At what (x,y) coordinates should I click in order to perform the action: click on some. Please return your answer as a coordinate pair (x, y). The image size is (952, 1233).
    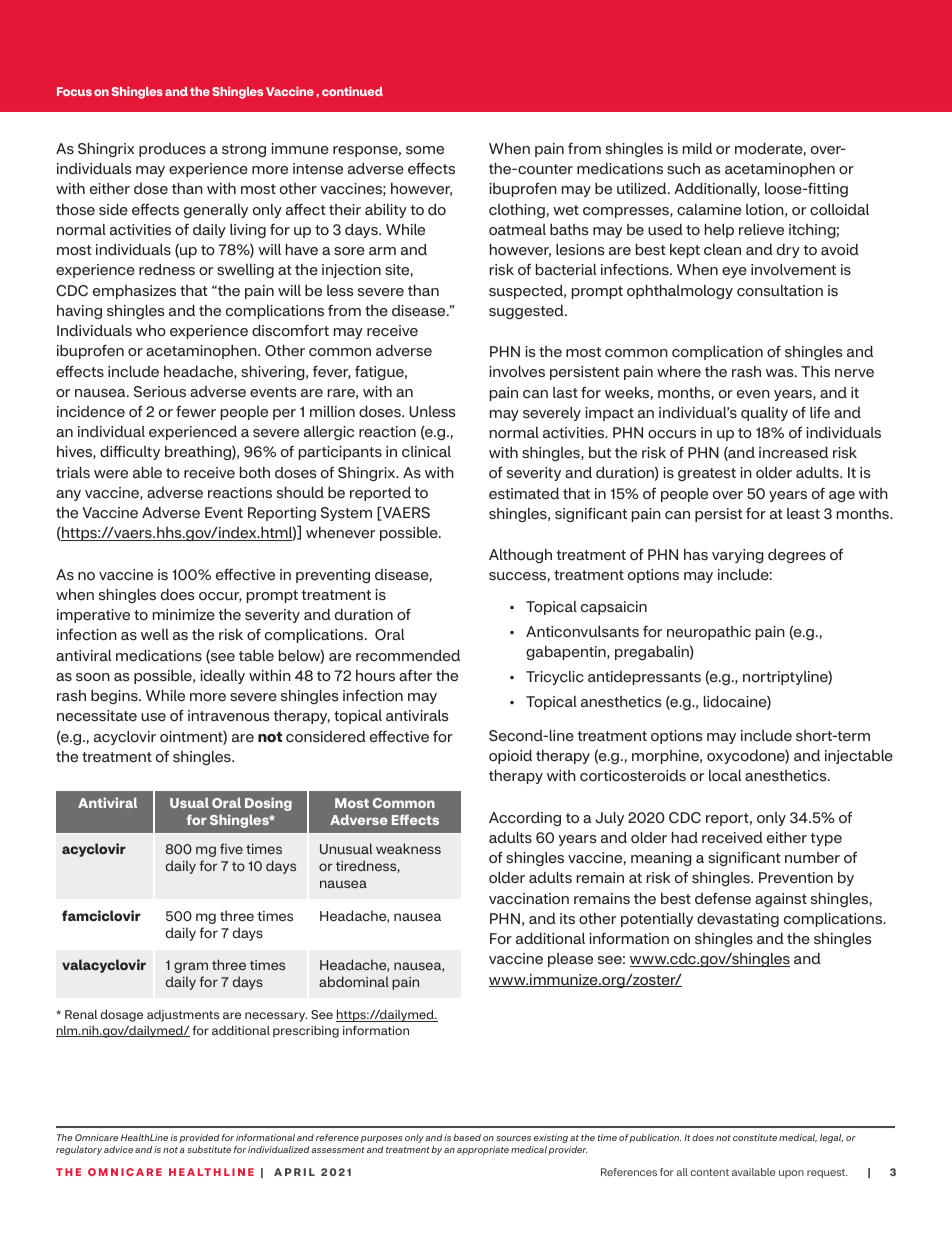
    Looking at the image, I should click on (425, 150).
